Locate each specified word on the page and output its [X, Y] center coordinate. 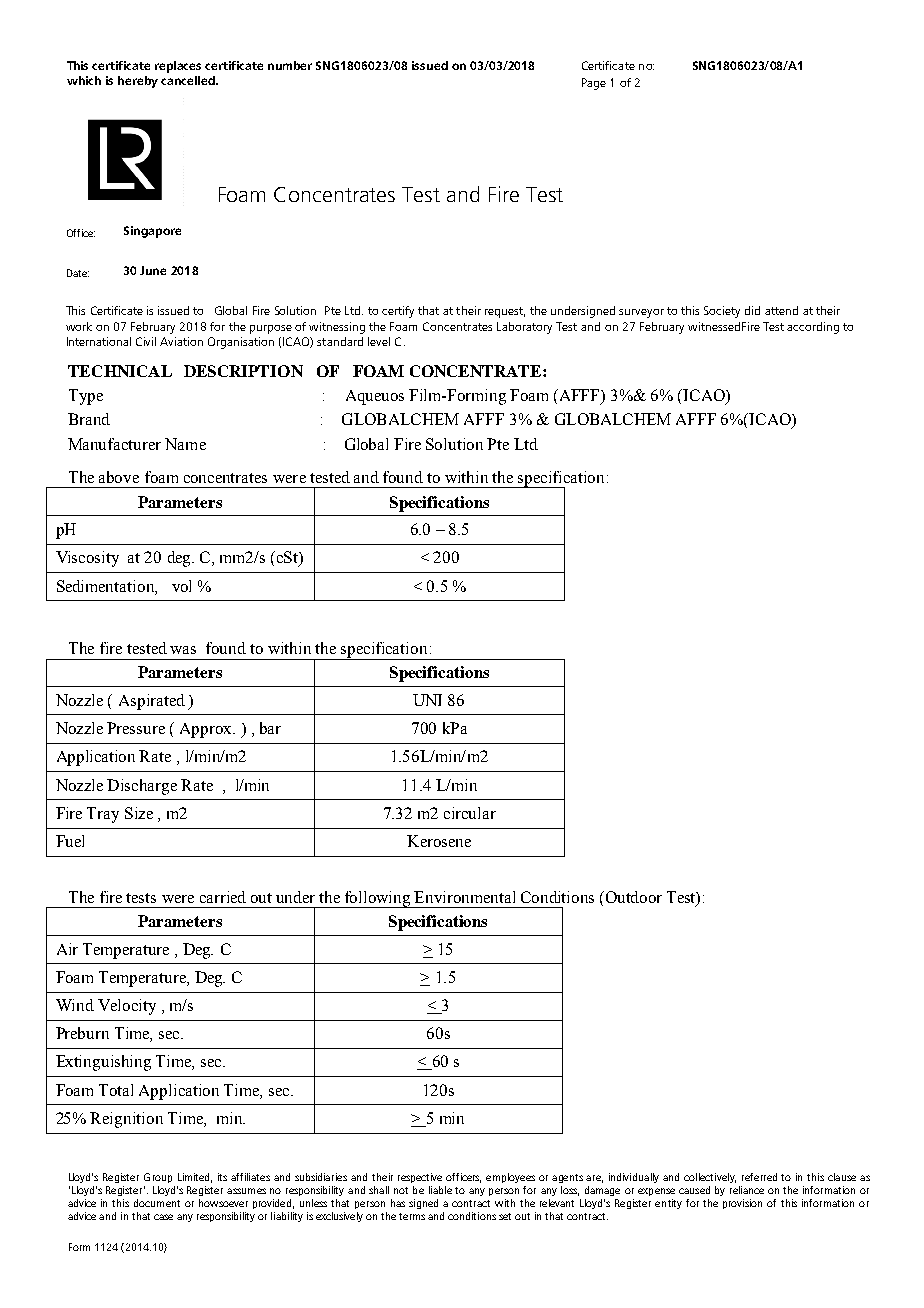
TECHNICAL [120, 371]
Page [594, 84]
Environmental [464, 897]
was [183, 650]
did [752, 310]
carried [223, 897]
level [379, 341]
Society [722, 312]
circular [470, 813]
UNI [427, 700]
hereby [138, 82]
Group [158, 1178]
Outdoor [634, 897]
